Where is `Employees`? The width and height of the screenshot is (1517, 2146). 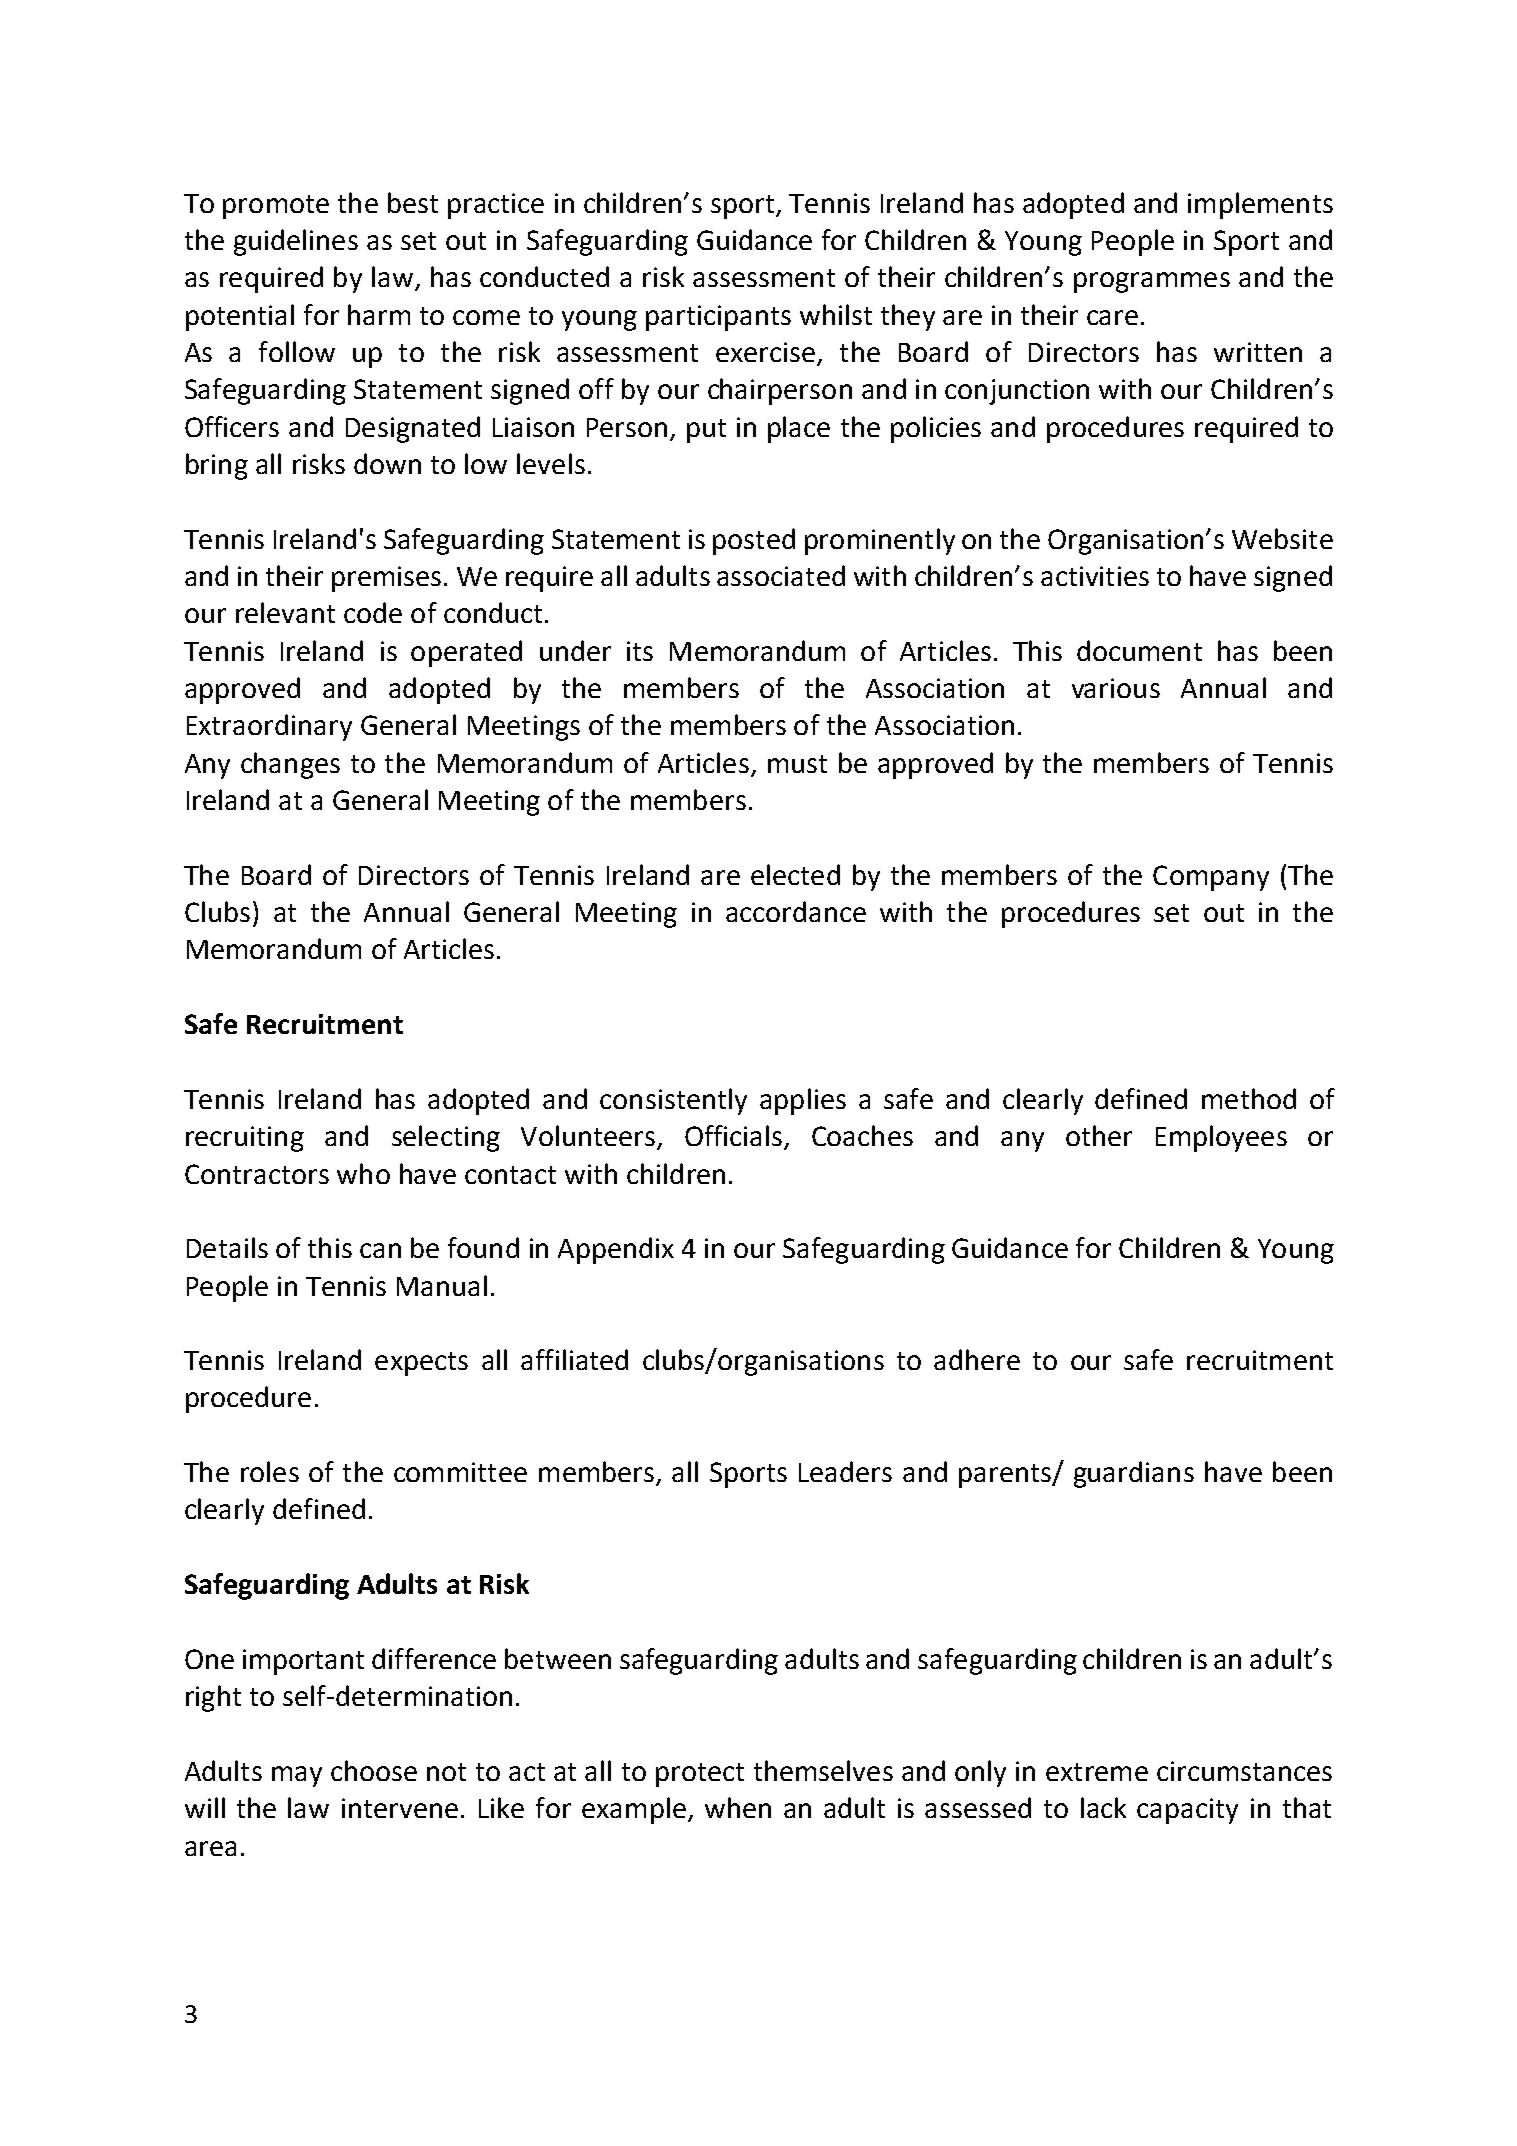
Employees is located at coordinates (1221, 1138).
